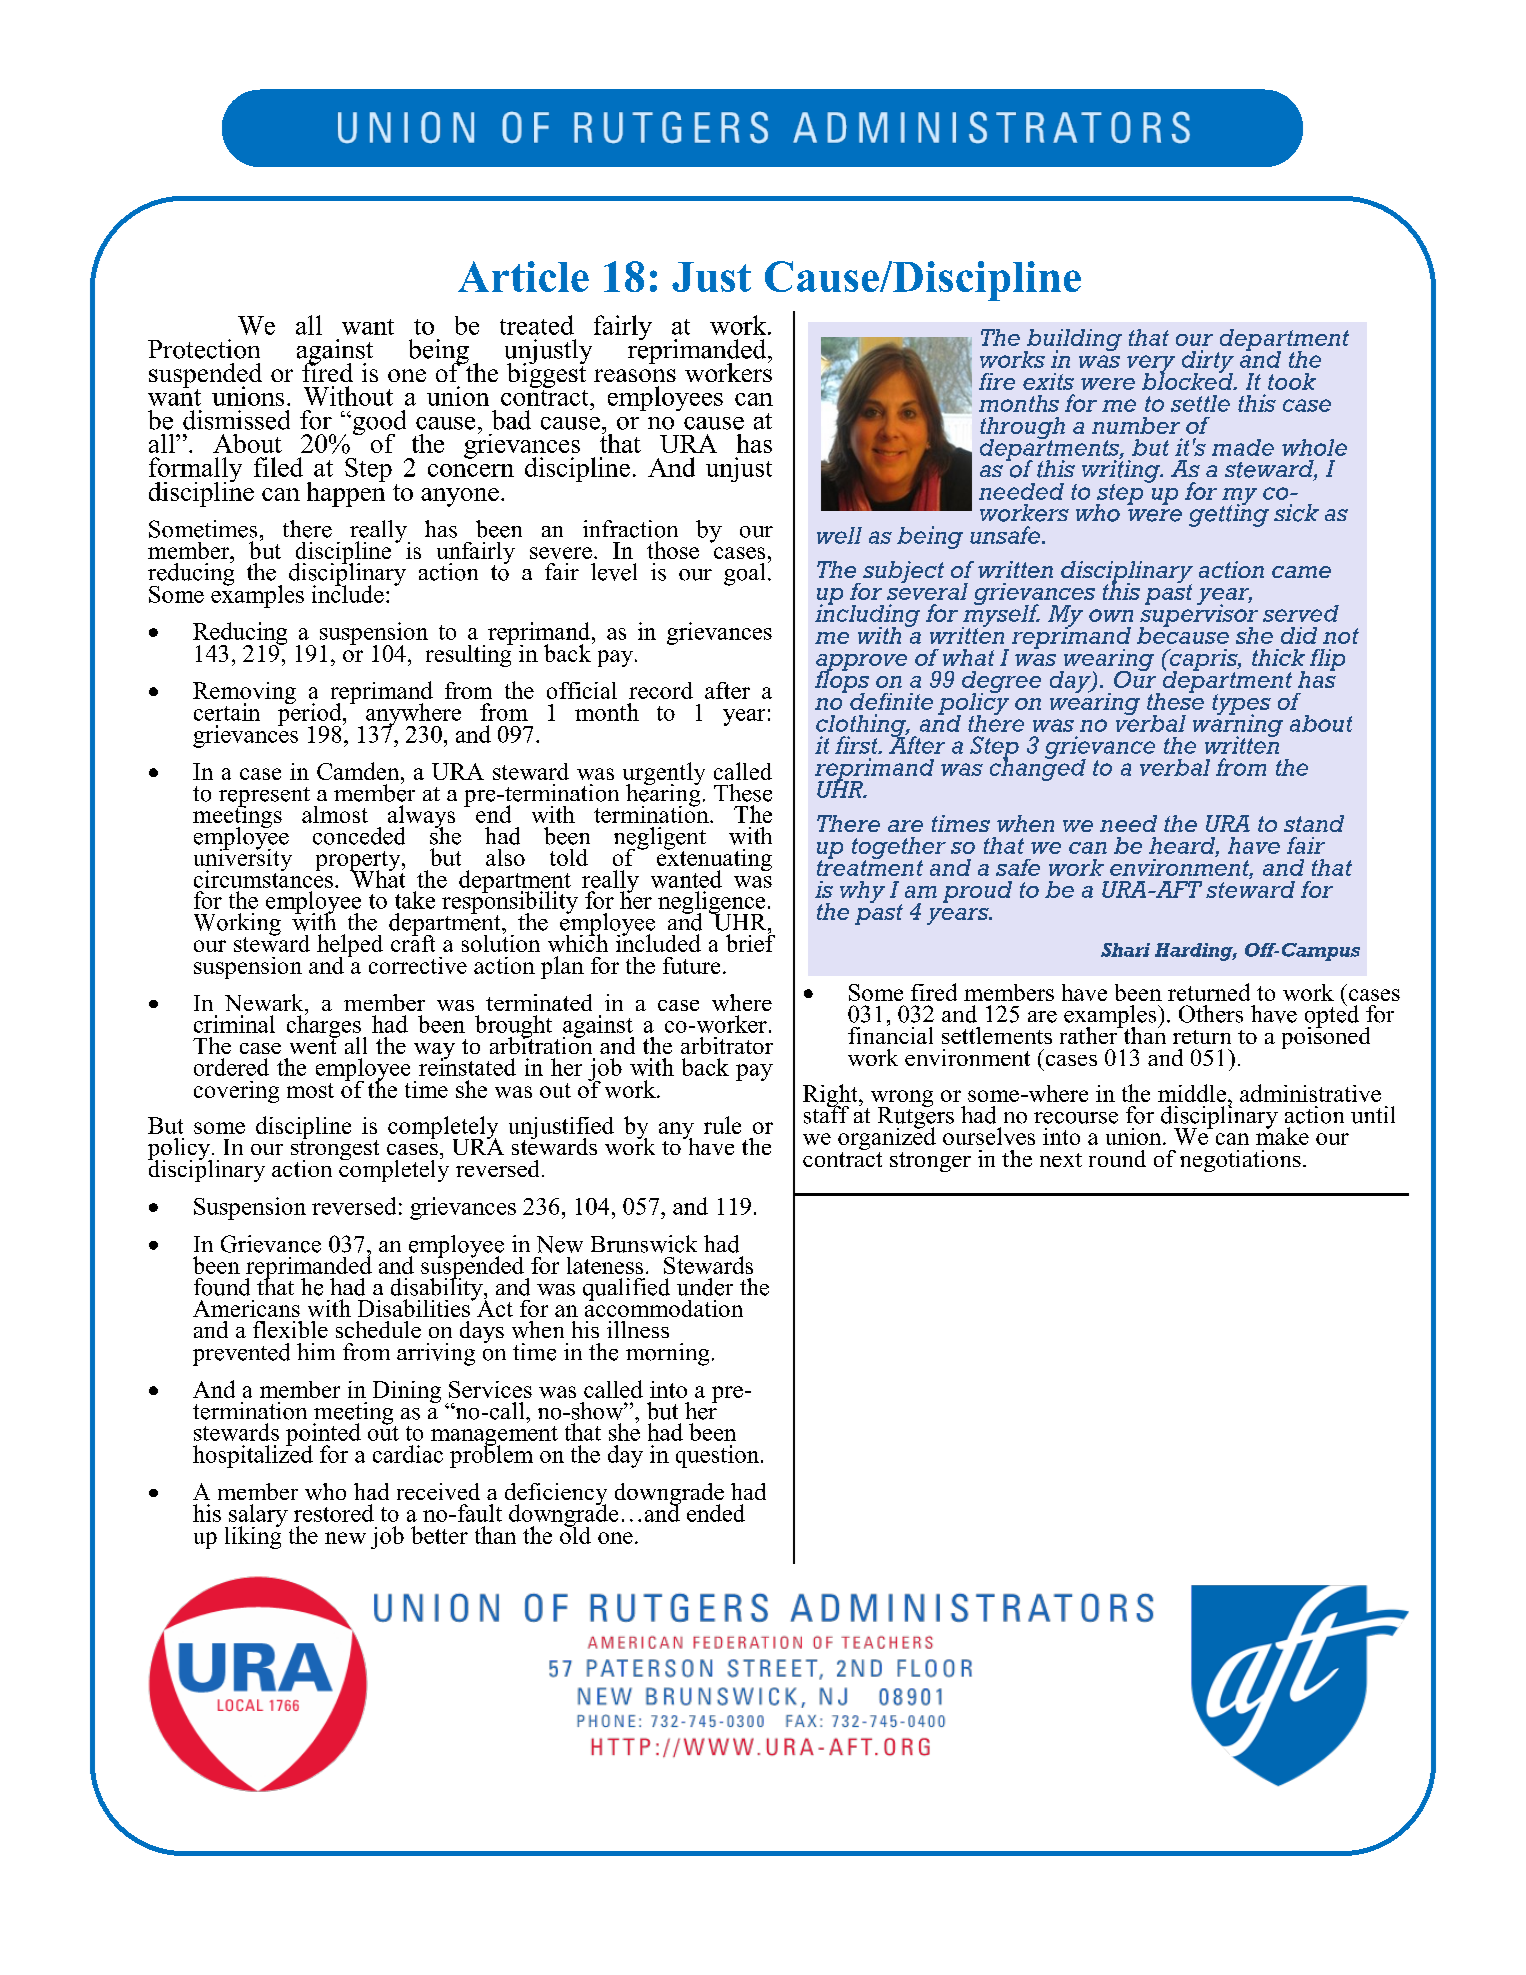 This screenshot has height=1975, width=1526. I want to click on restored, so click(334, 1513).
